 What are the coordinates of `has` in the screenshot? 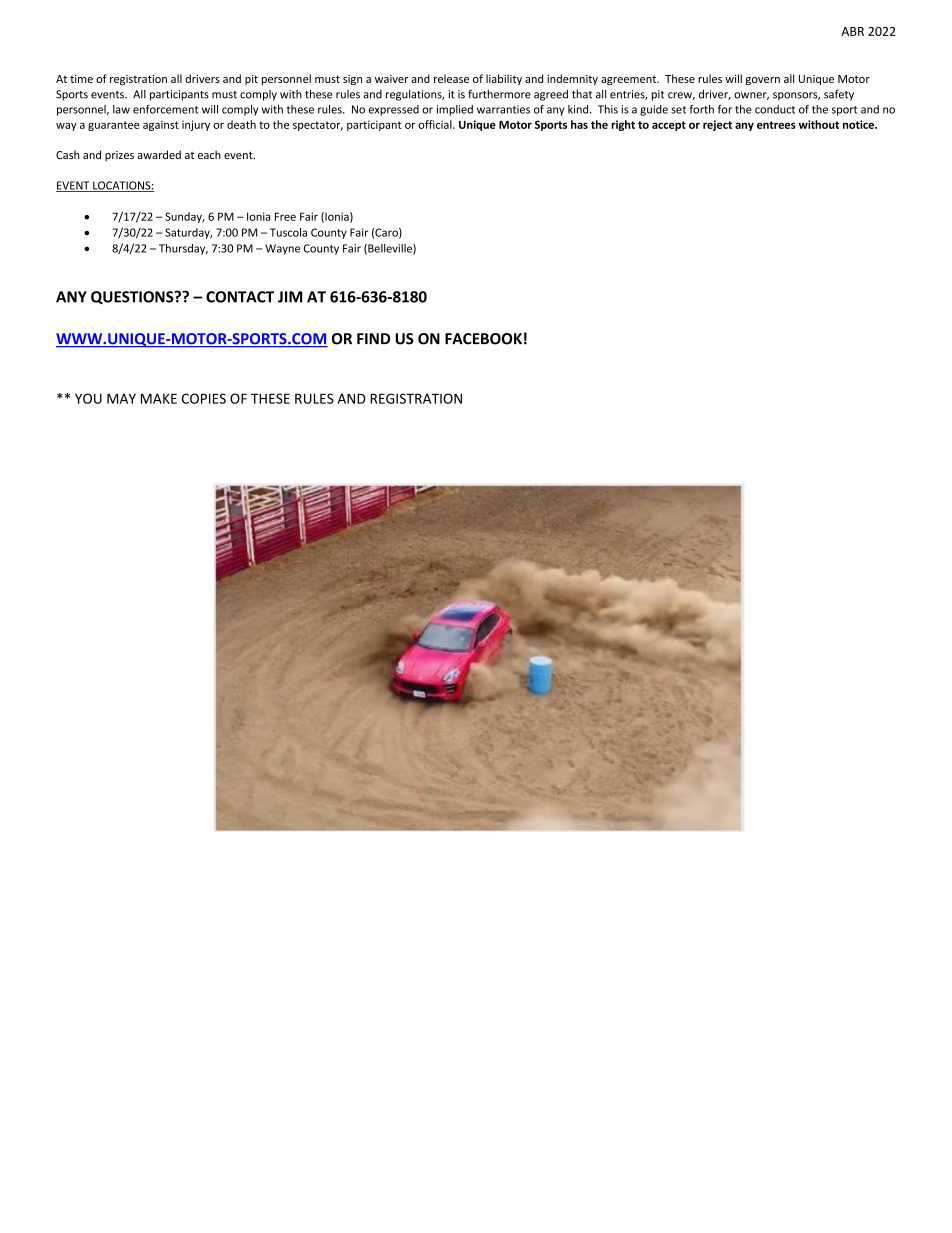 It's located at (579, 124).
